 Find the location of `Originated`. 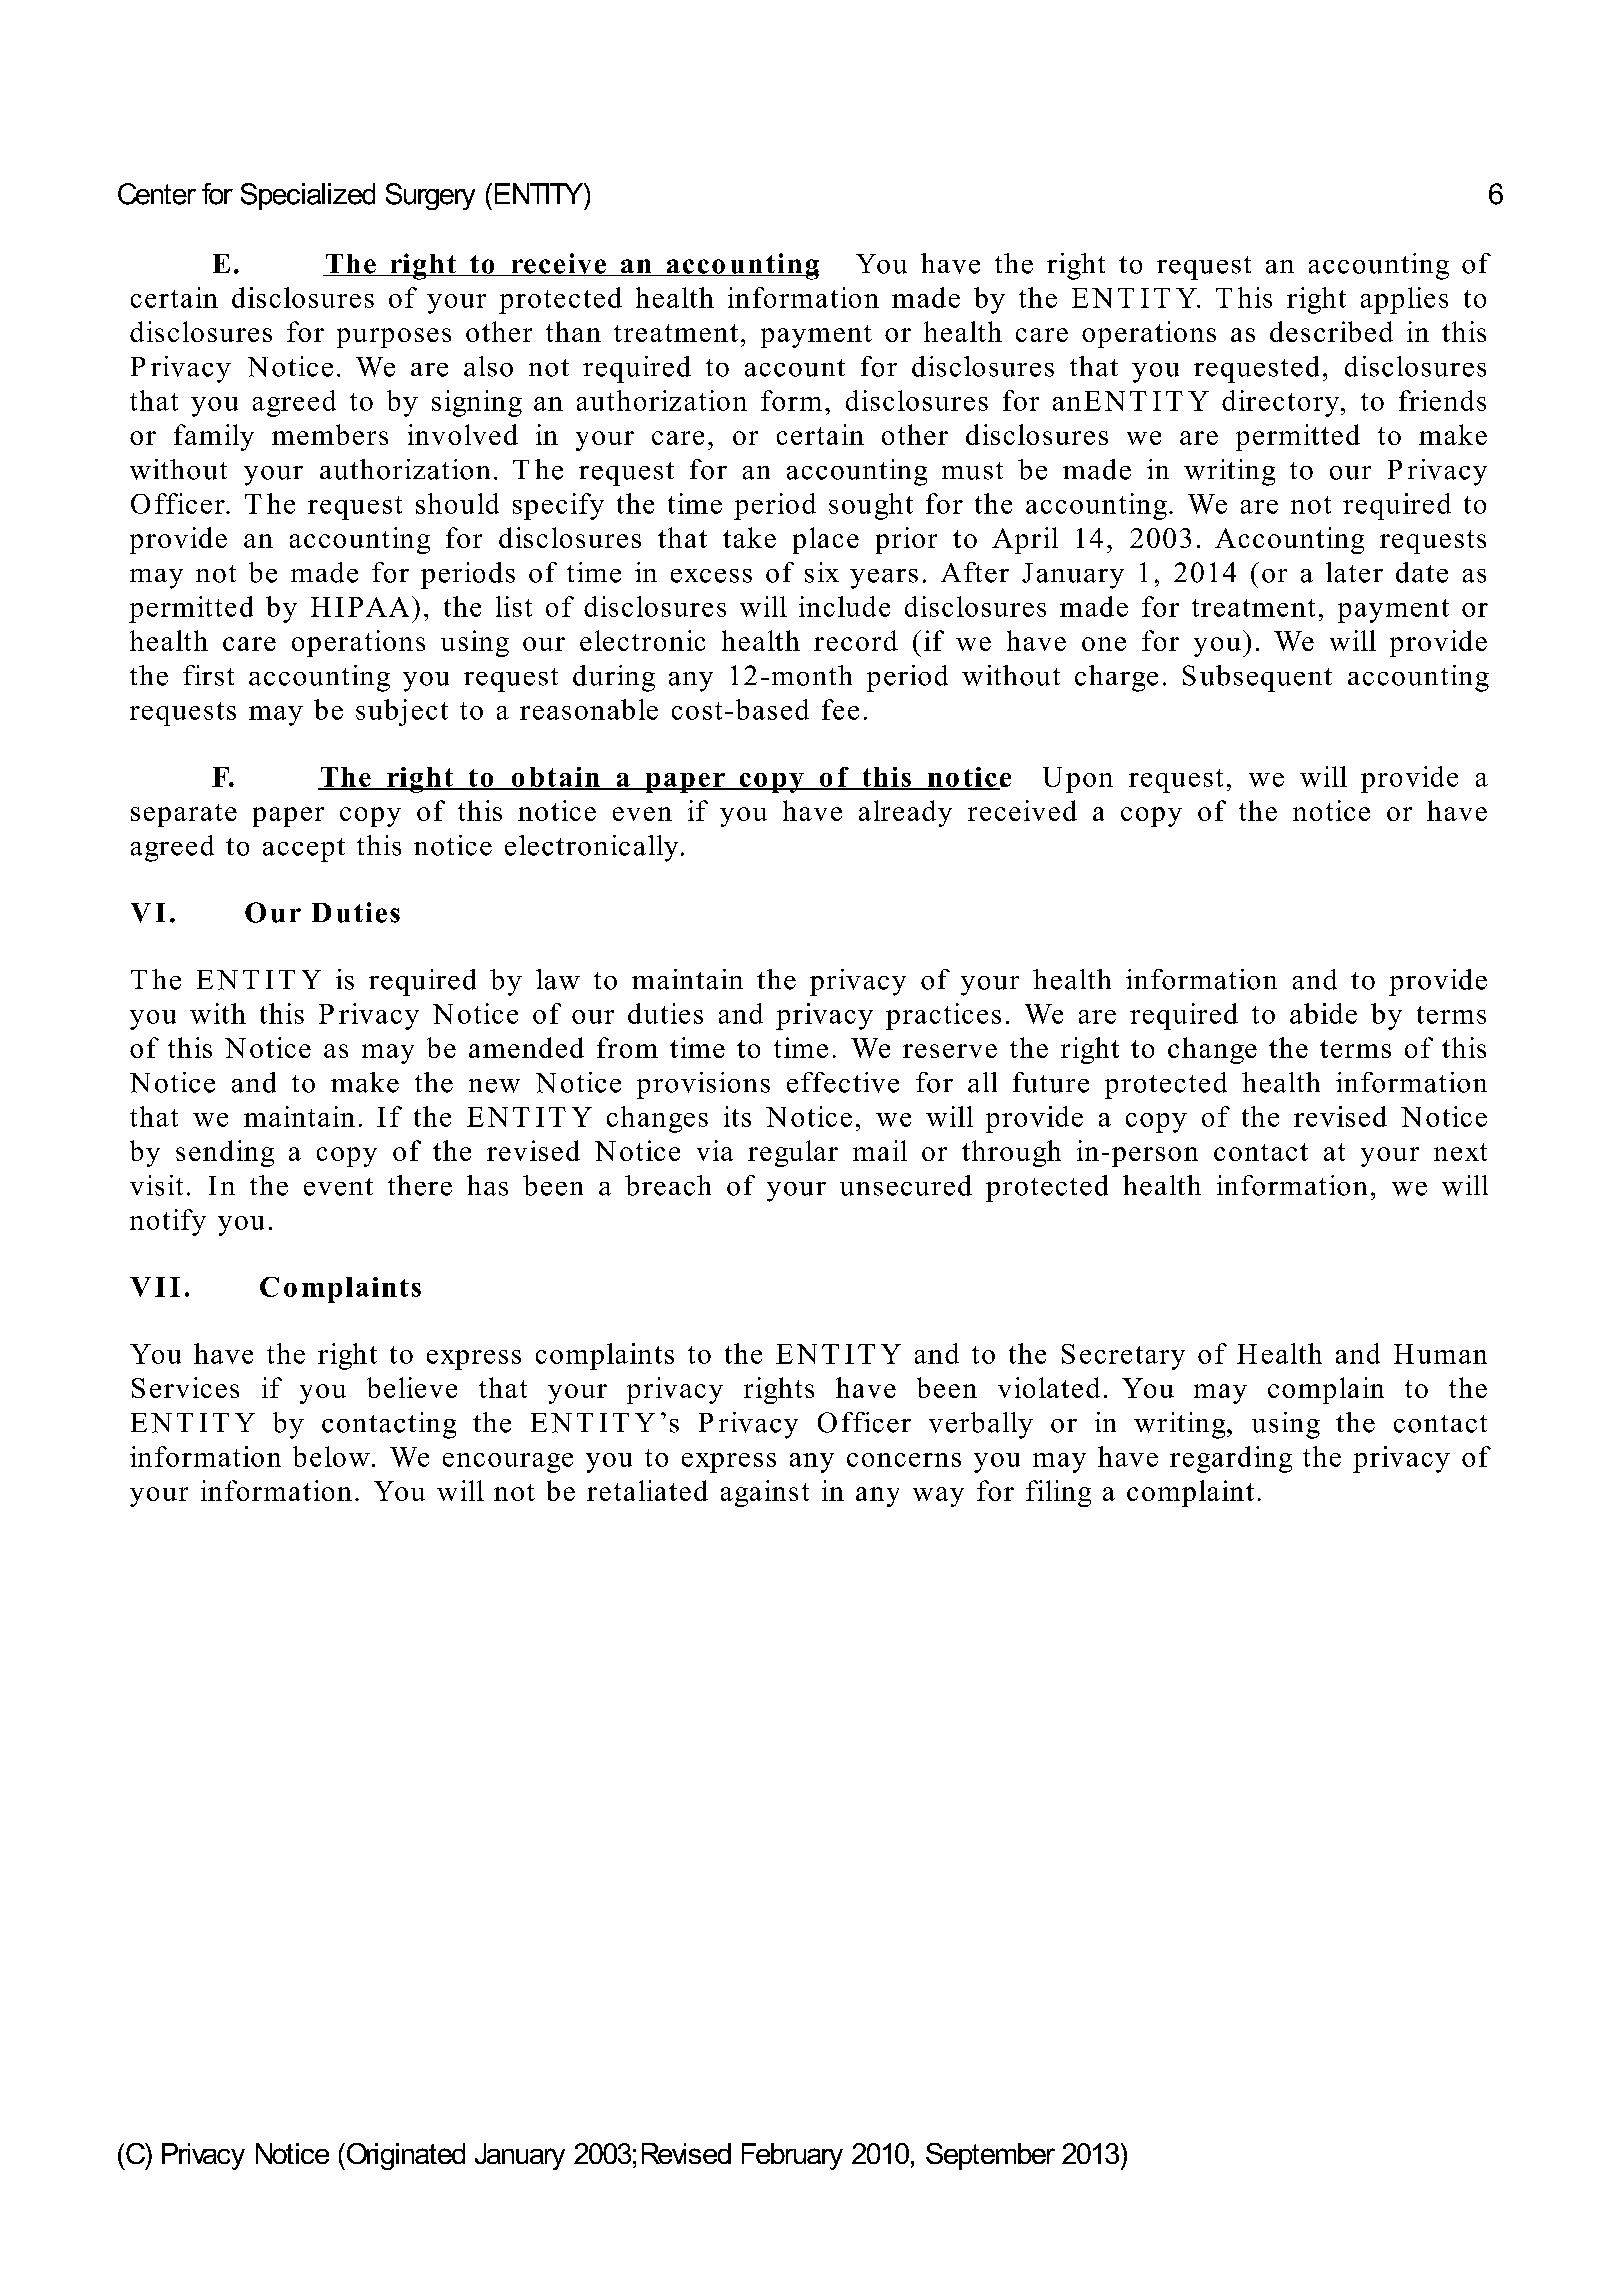

Originated is located at coordinates (404, 2156).
